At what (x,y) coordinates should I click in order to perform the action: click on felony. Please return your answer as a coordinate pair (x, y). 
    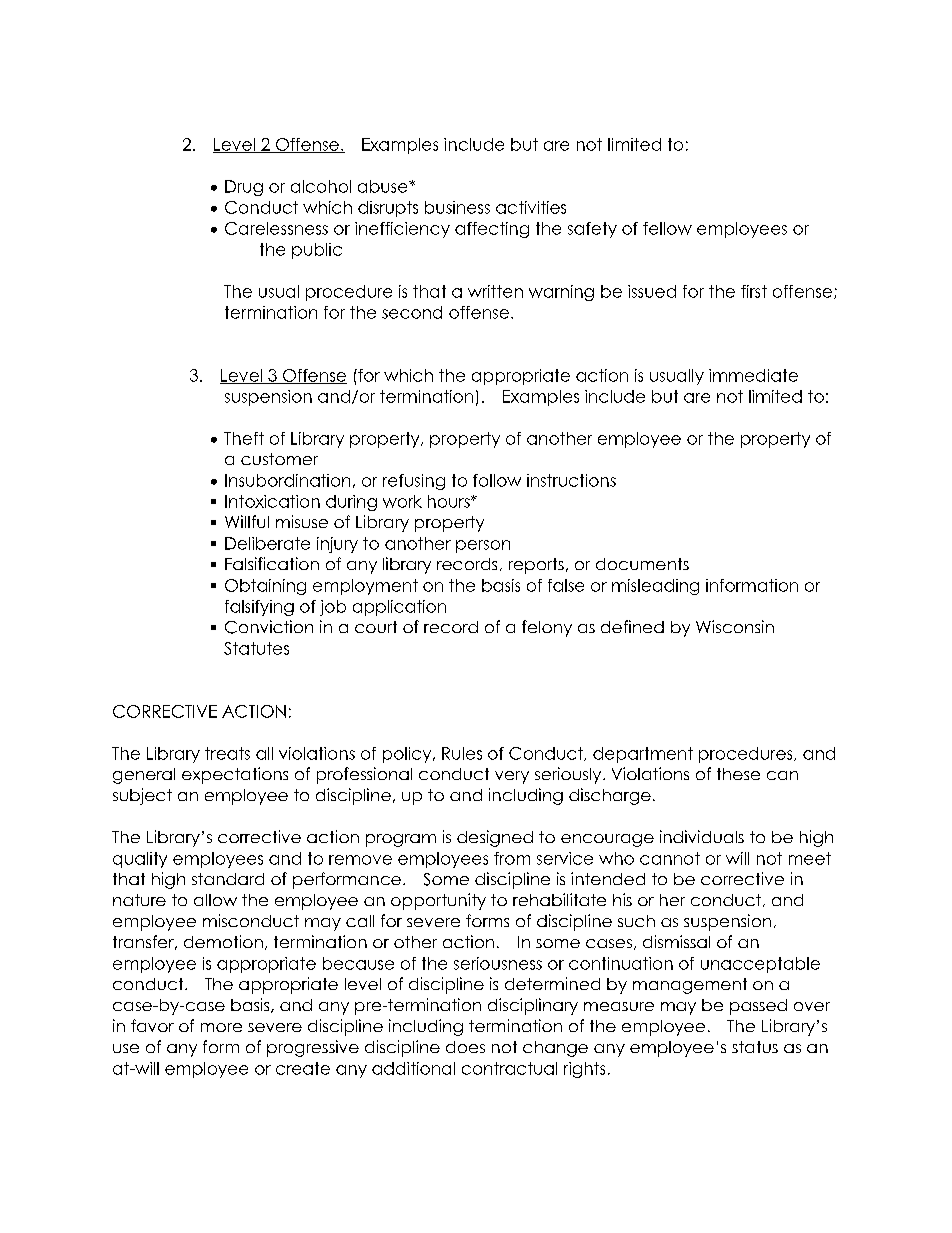
    Looking at the image, I should click on (547, 628).
